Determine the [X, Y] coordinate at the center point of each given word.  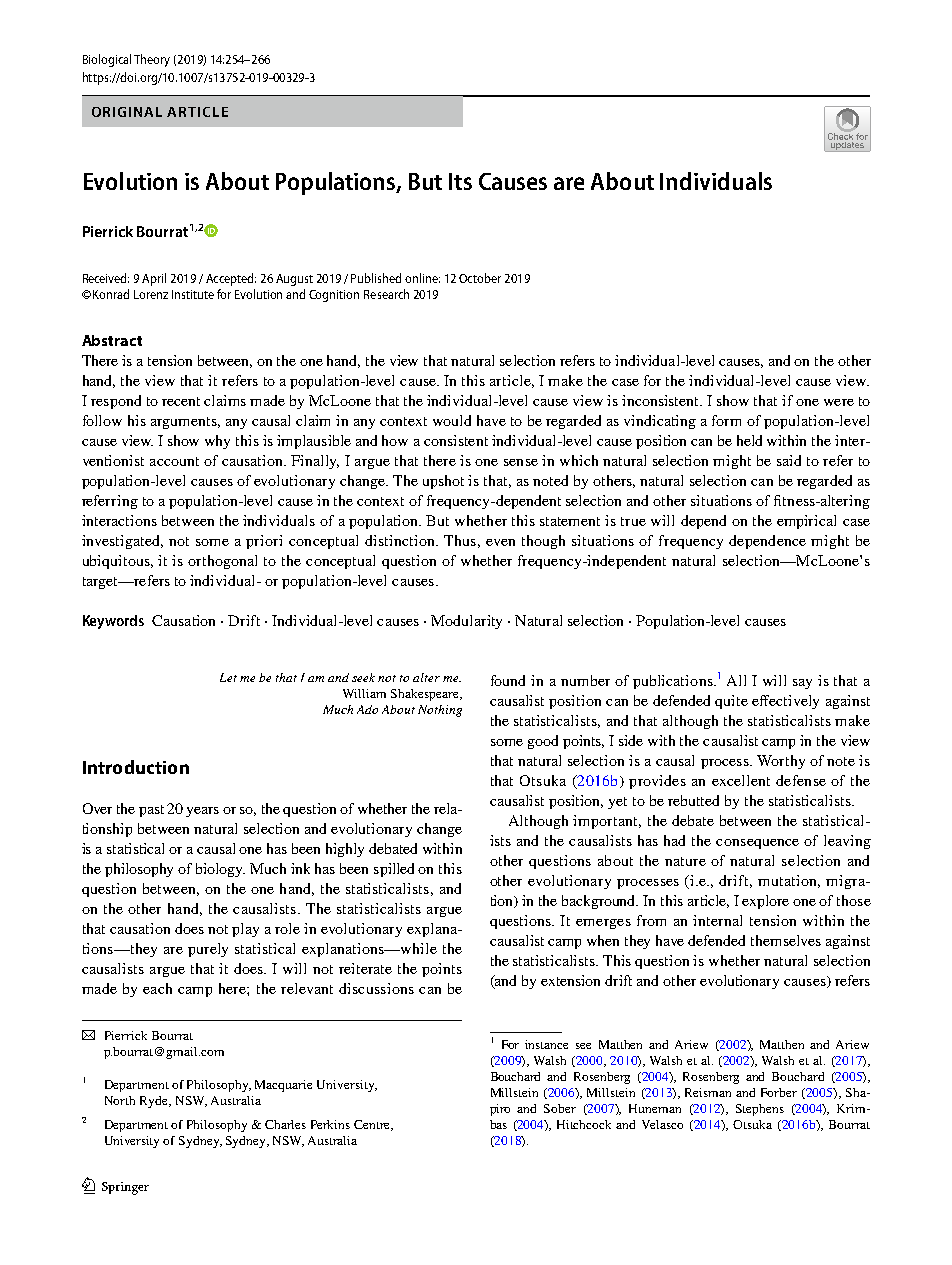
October [480, 278]
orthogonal [222, 562]
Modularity [466, 622]
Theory [152, 60]
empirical [806, 522]
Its [460, 181]
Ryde [155, 1102]
